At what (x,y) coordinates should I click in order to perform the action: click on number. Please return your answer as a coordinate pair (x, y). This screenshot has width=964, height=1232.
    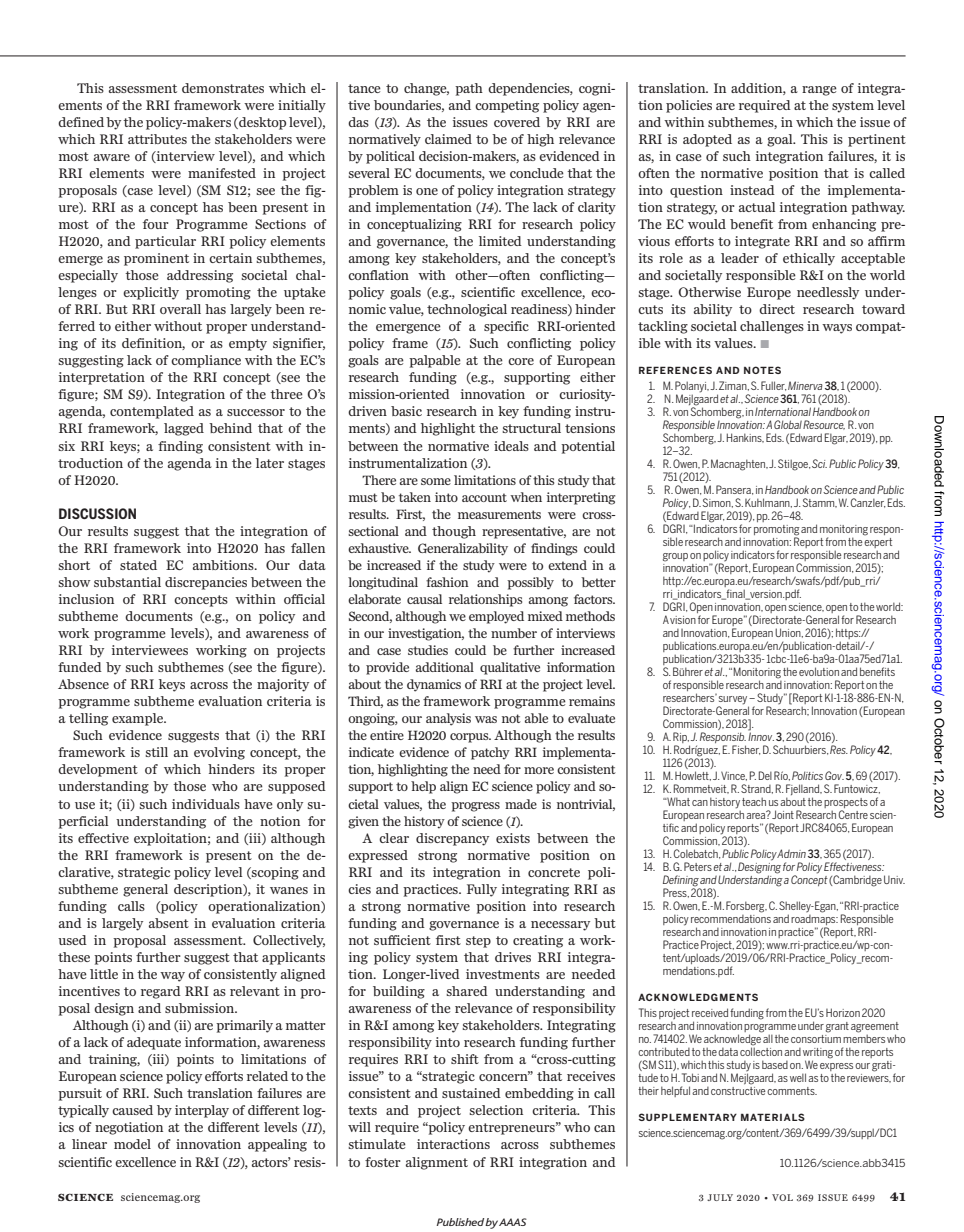
    Looking at the image, I should click on (514, 633).
